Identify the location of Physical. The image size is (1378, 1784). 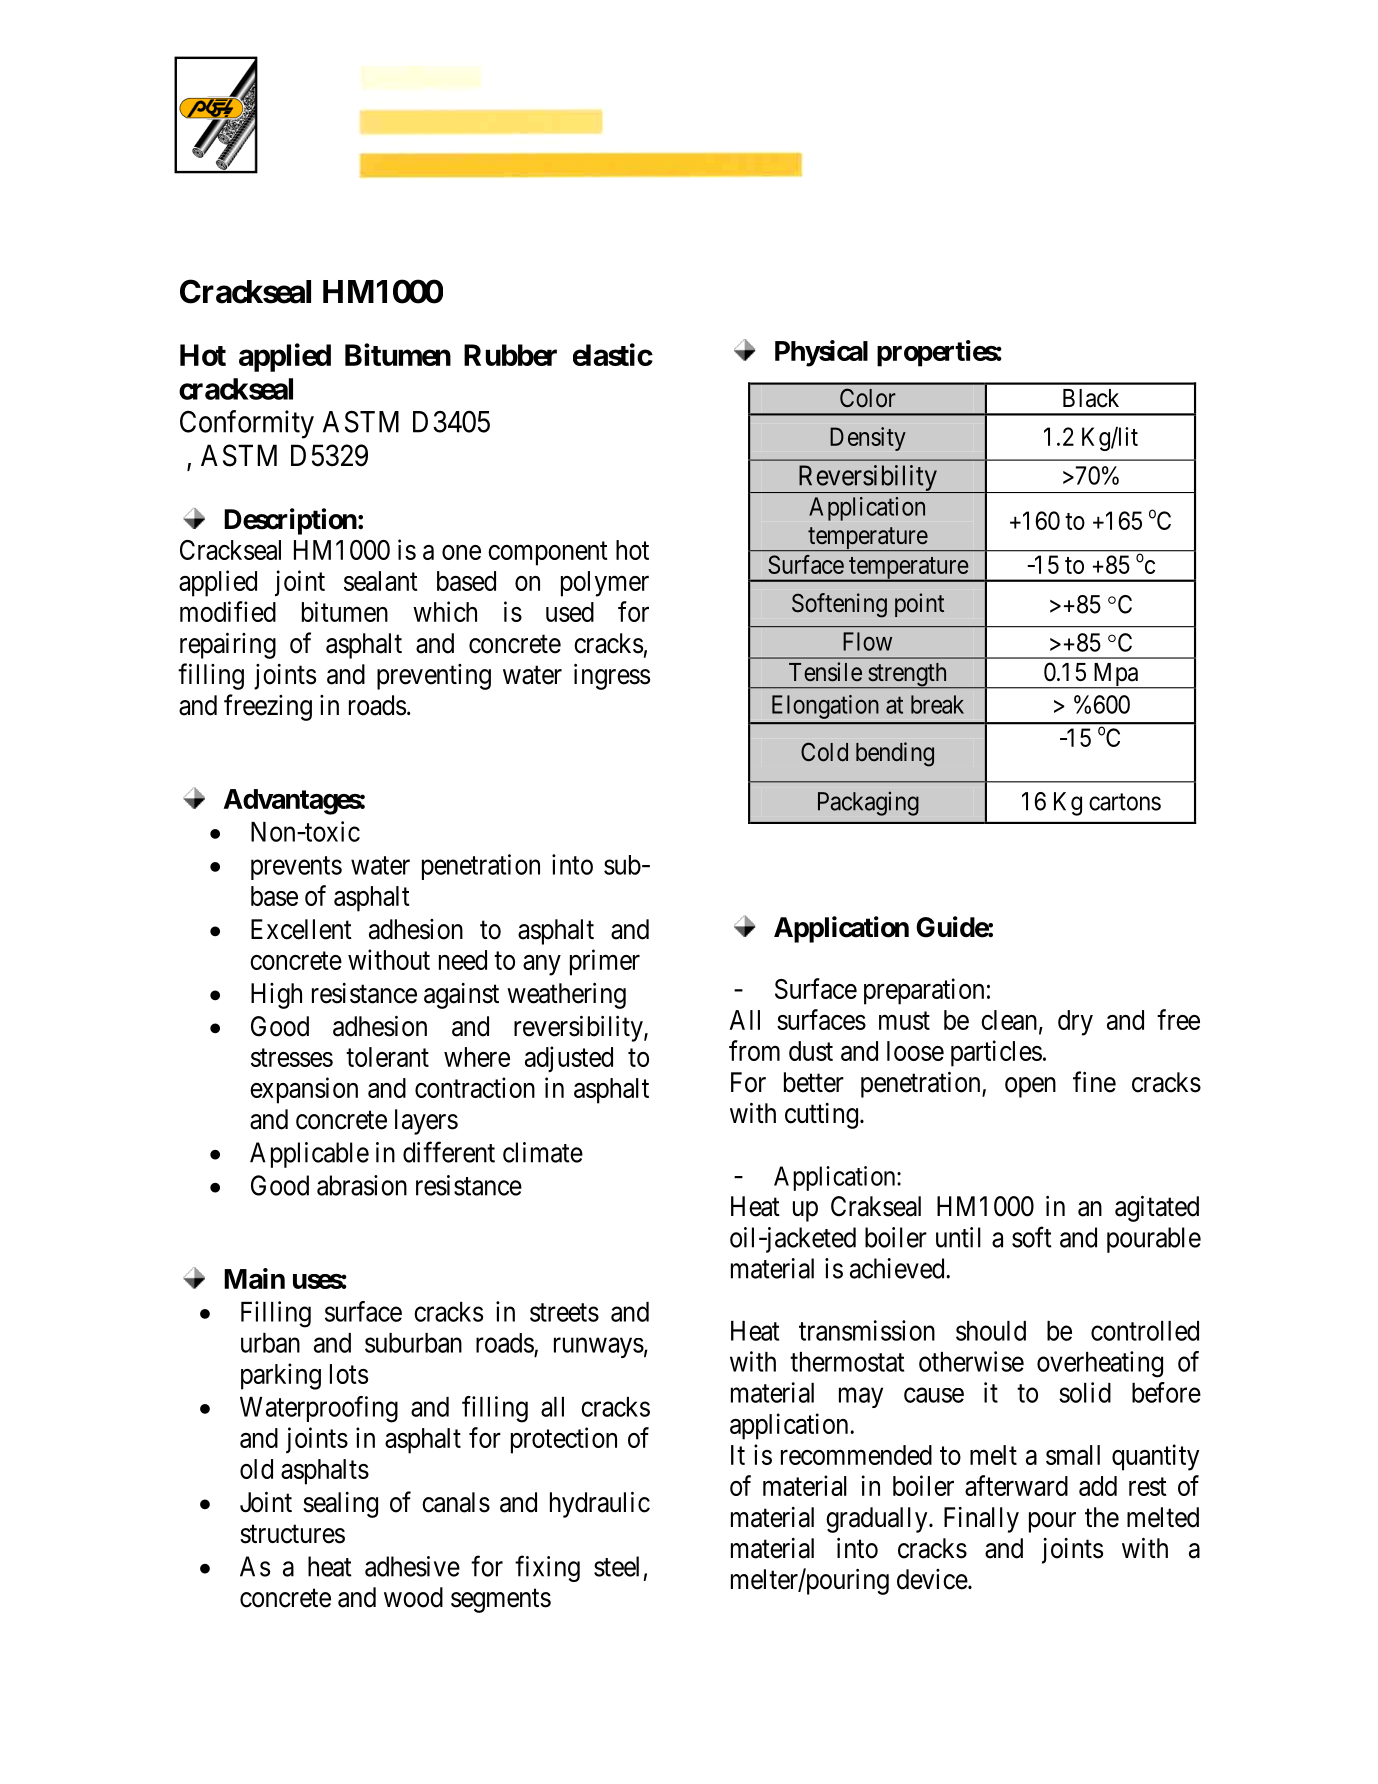
(821, 353).
